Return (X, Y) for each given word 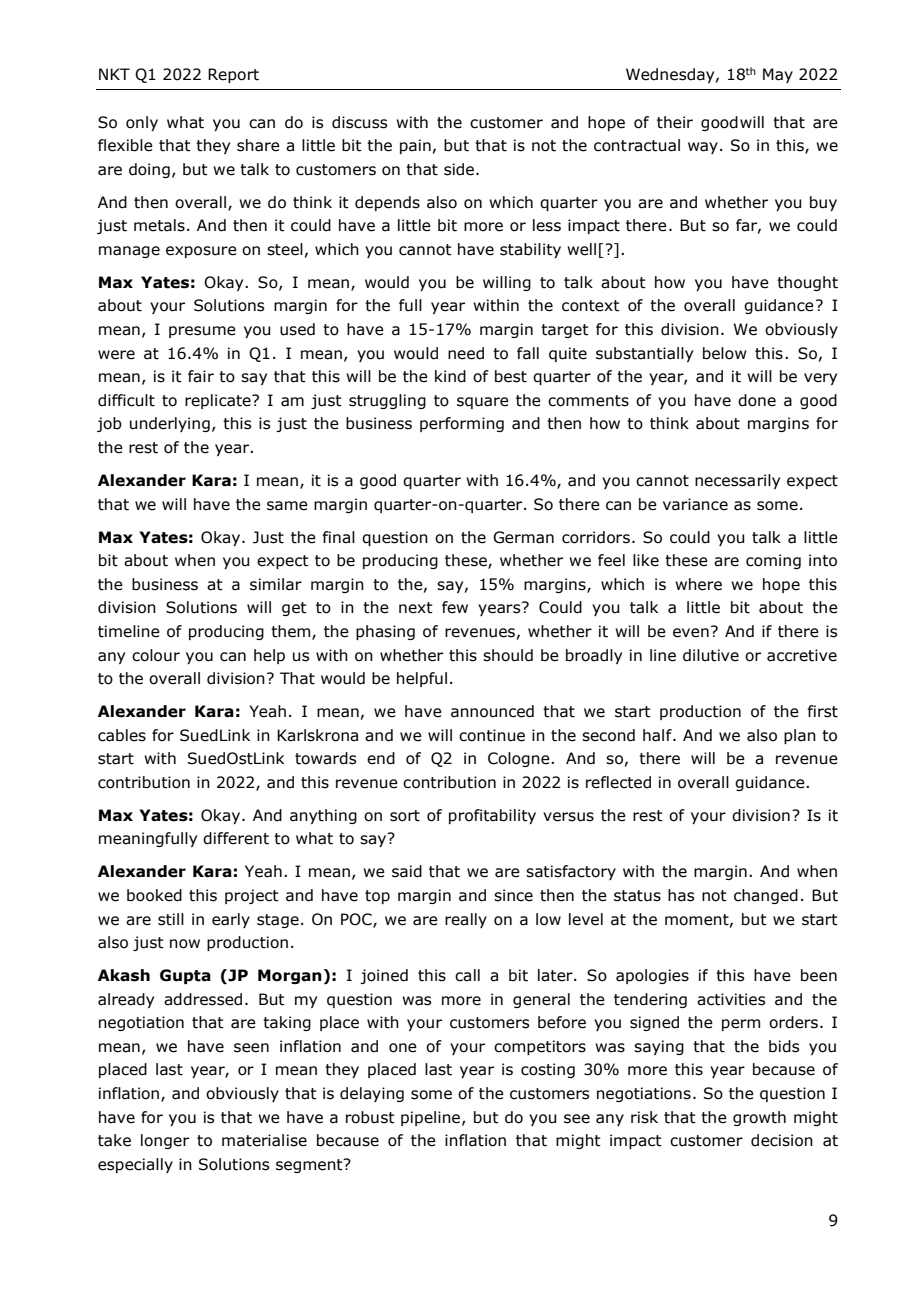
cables (122, 735)
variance (695, 504)
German (523, 537)
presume (202, 332)
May (778, 75)
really (466, 920)
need (466, 353)
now (185, 944)
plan (800, 736)
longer (165, 1141)
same (287, 506)
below (725, 353)
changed (766, 896)
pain (415, 146)
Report (233, 75)
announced (492, 711)
